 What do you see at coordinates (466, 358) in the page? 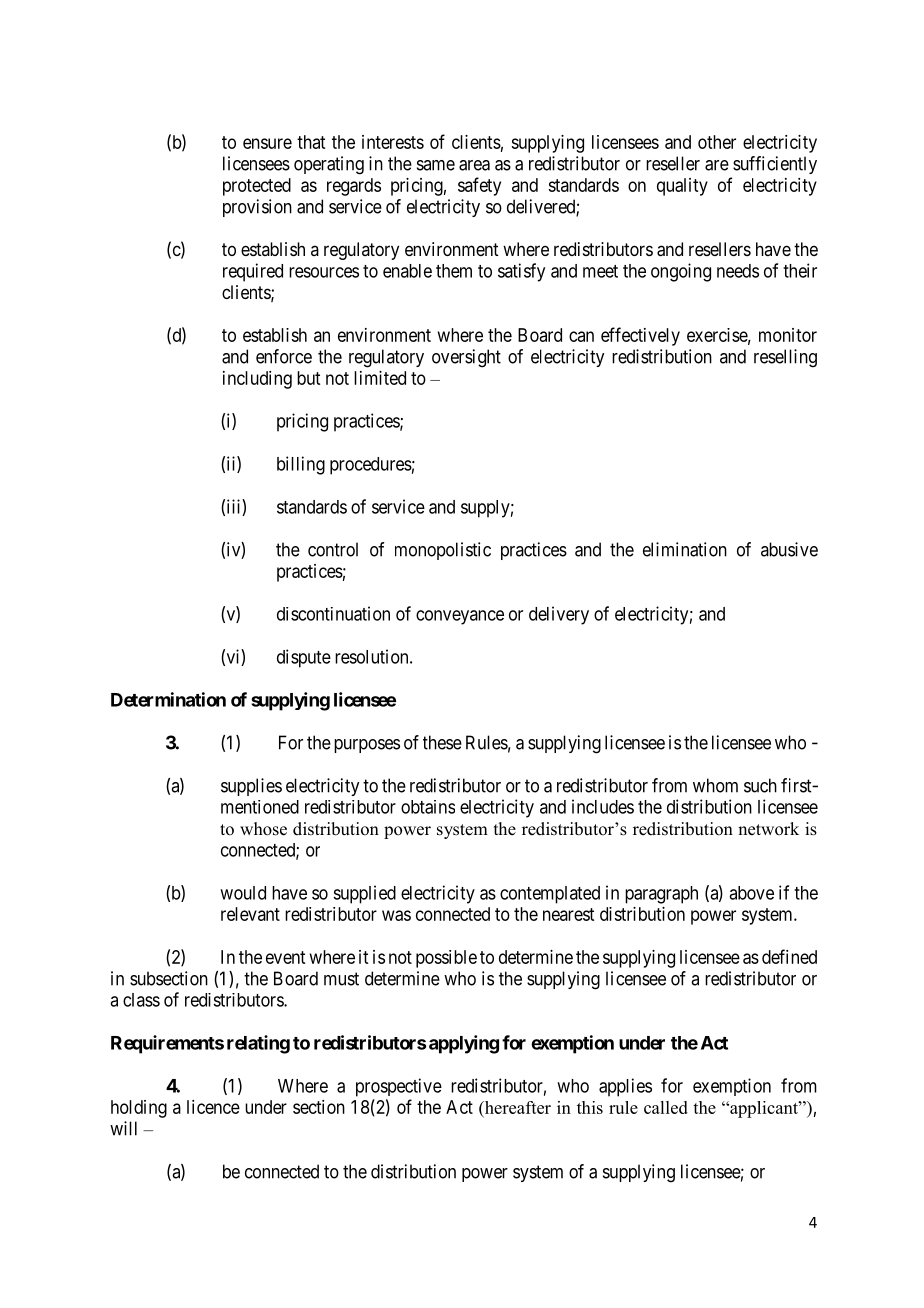
I see `oversight` at bounding box center [466, 358].
